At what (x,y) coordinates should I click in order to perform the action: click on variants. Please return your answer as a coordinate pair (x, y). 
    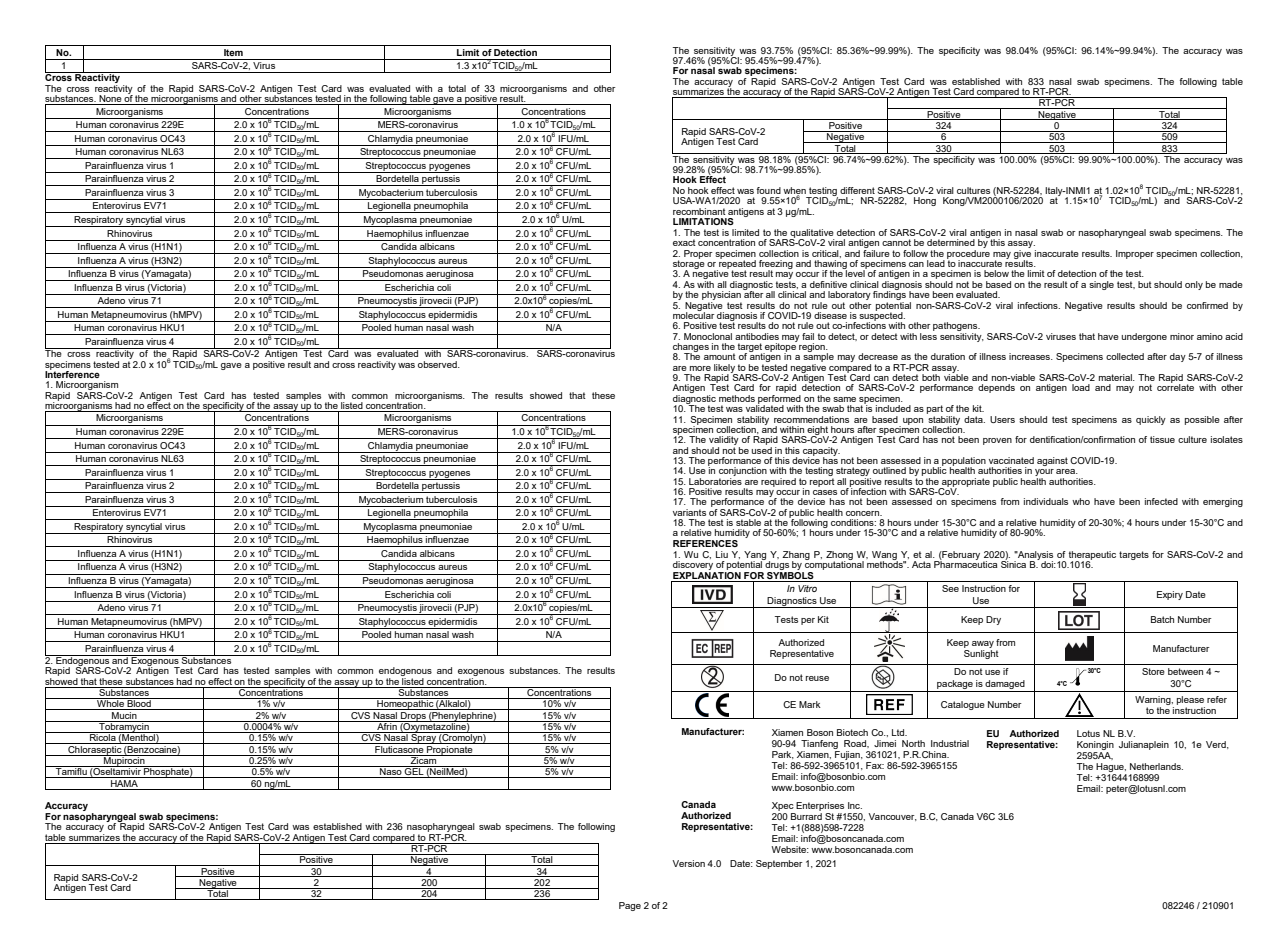
    Looking at the image, I should click on (689, 512).
